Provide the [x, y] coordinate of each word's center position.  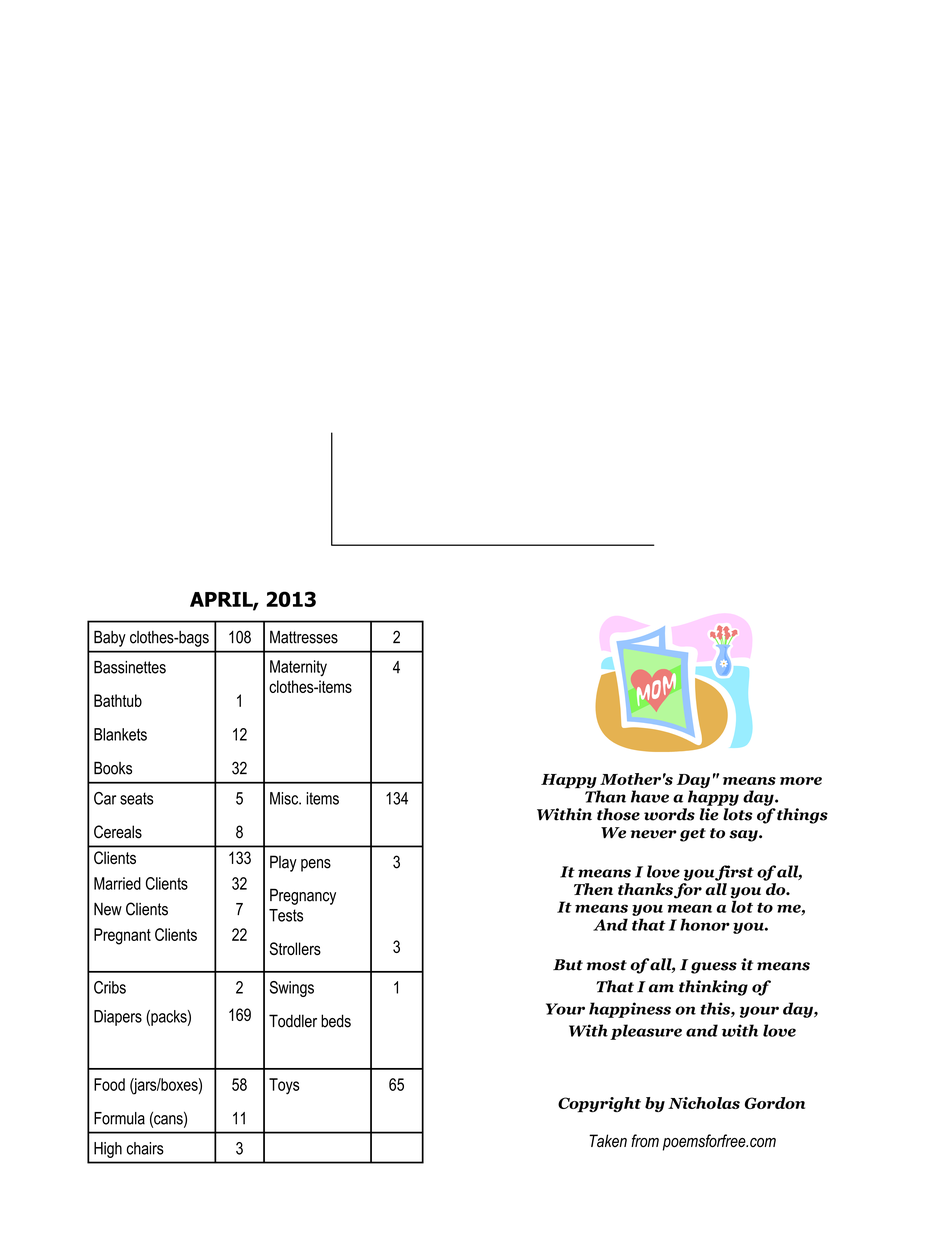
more [801, 781]
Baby [110, 638]
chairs [145, 1148]
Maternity [298, 668]
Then [593, 889]
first [734, 873]
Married [117, 883]
